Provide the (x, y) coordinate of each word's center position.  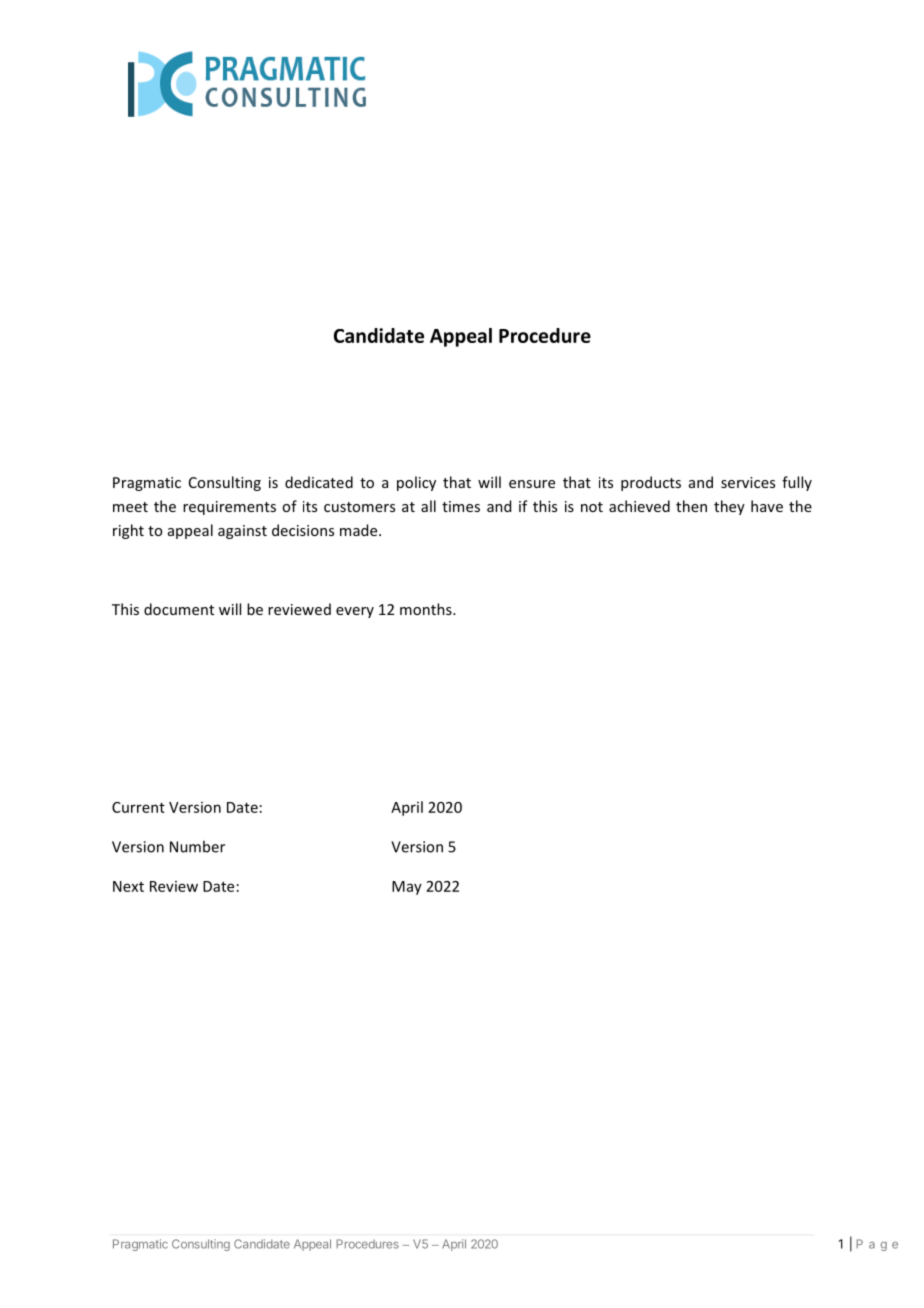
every (355, 612)
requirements (229, 508)
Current (138, 807)
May (407, 888)
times (461, 506)
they (729, 507)
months (427, 609)
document (179, 609)
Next (128, 886)
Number (197, 846)
